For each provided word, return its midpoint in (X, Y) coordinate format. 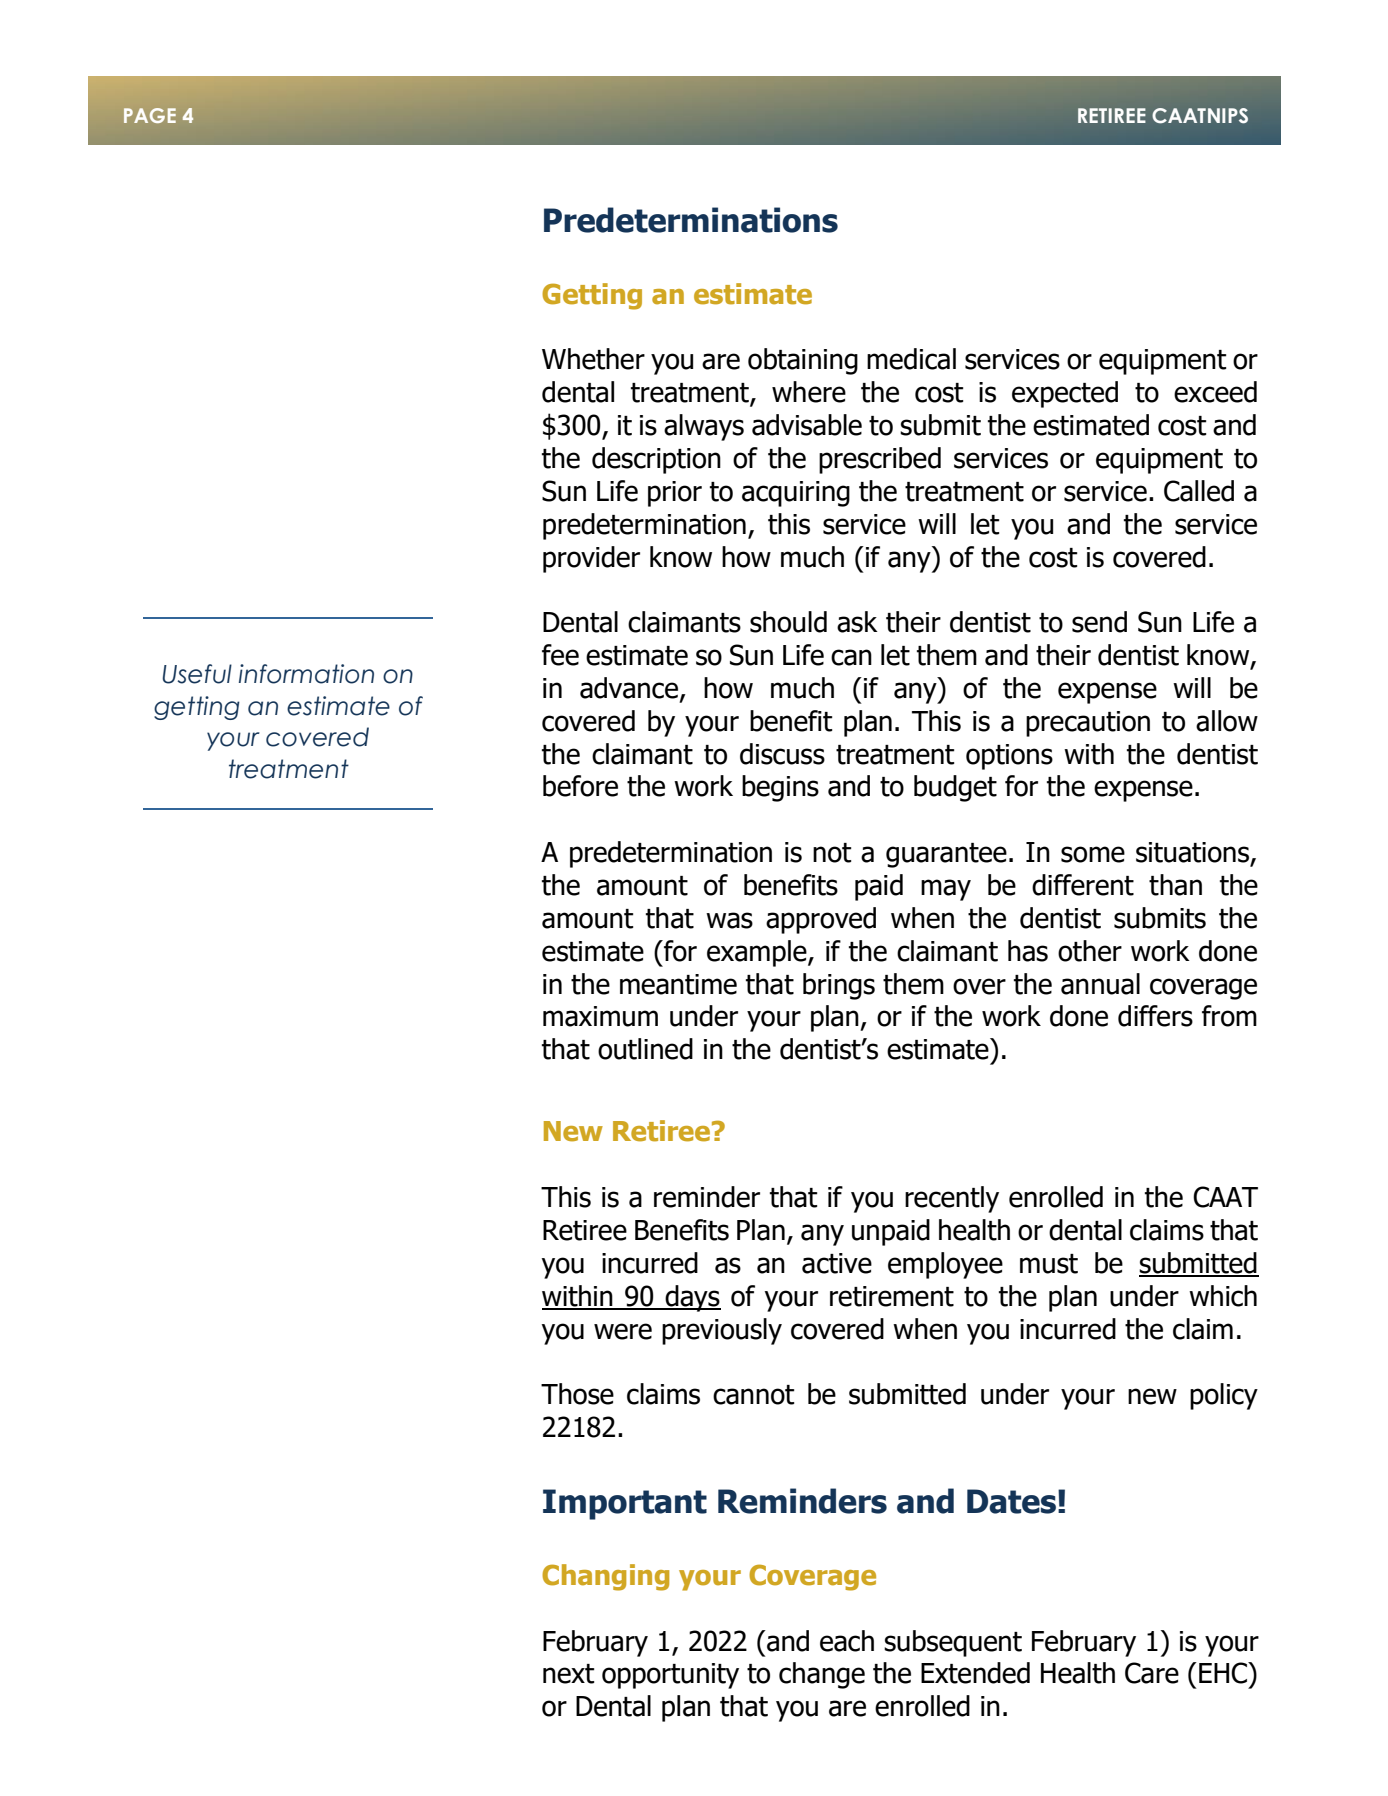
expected (1065, 394)
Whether (593, 359)
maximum (600, 1016)
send (1099, 622)
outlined (645, 1049)
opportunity (670, 1676)
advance (629, 688)
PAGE (150, 115)
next (568, 1674)
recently (952, 1199)
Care (1152, 1673)
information (306, 674)
